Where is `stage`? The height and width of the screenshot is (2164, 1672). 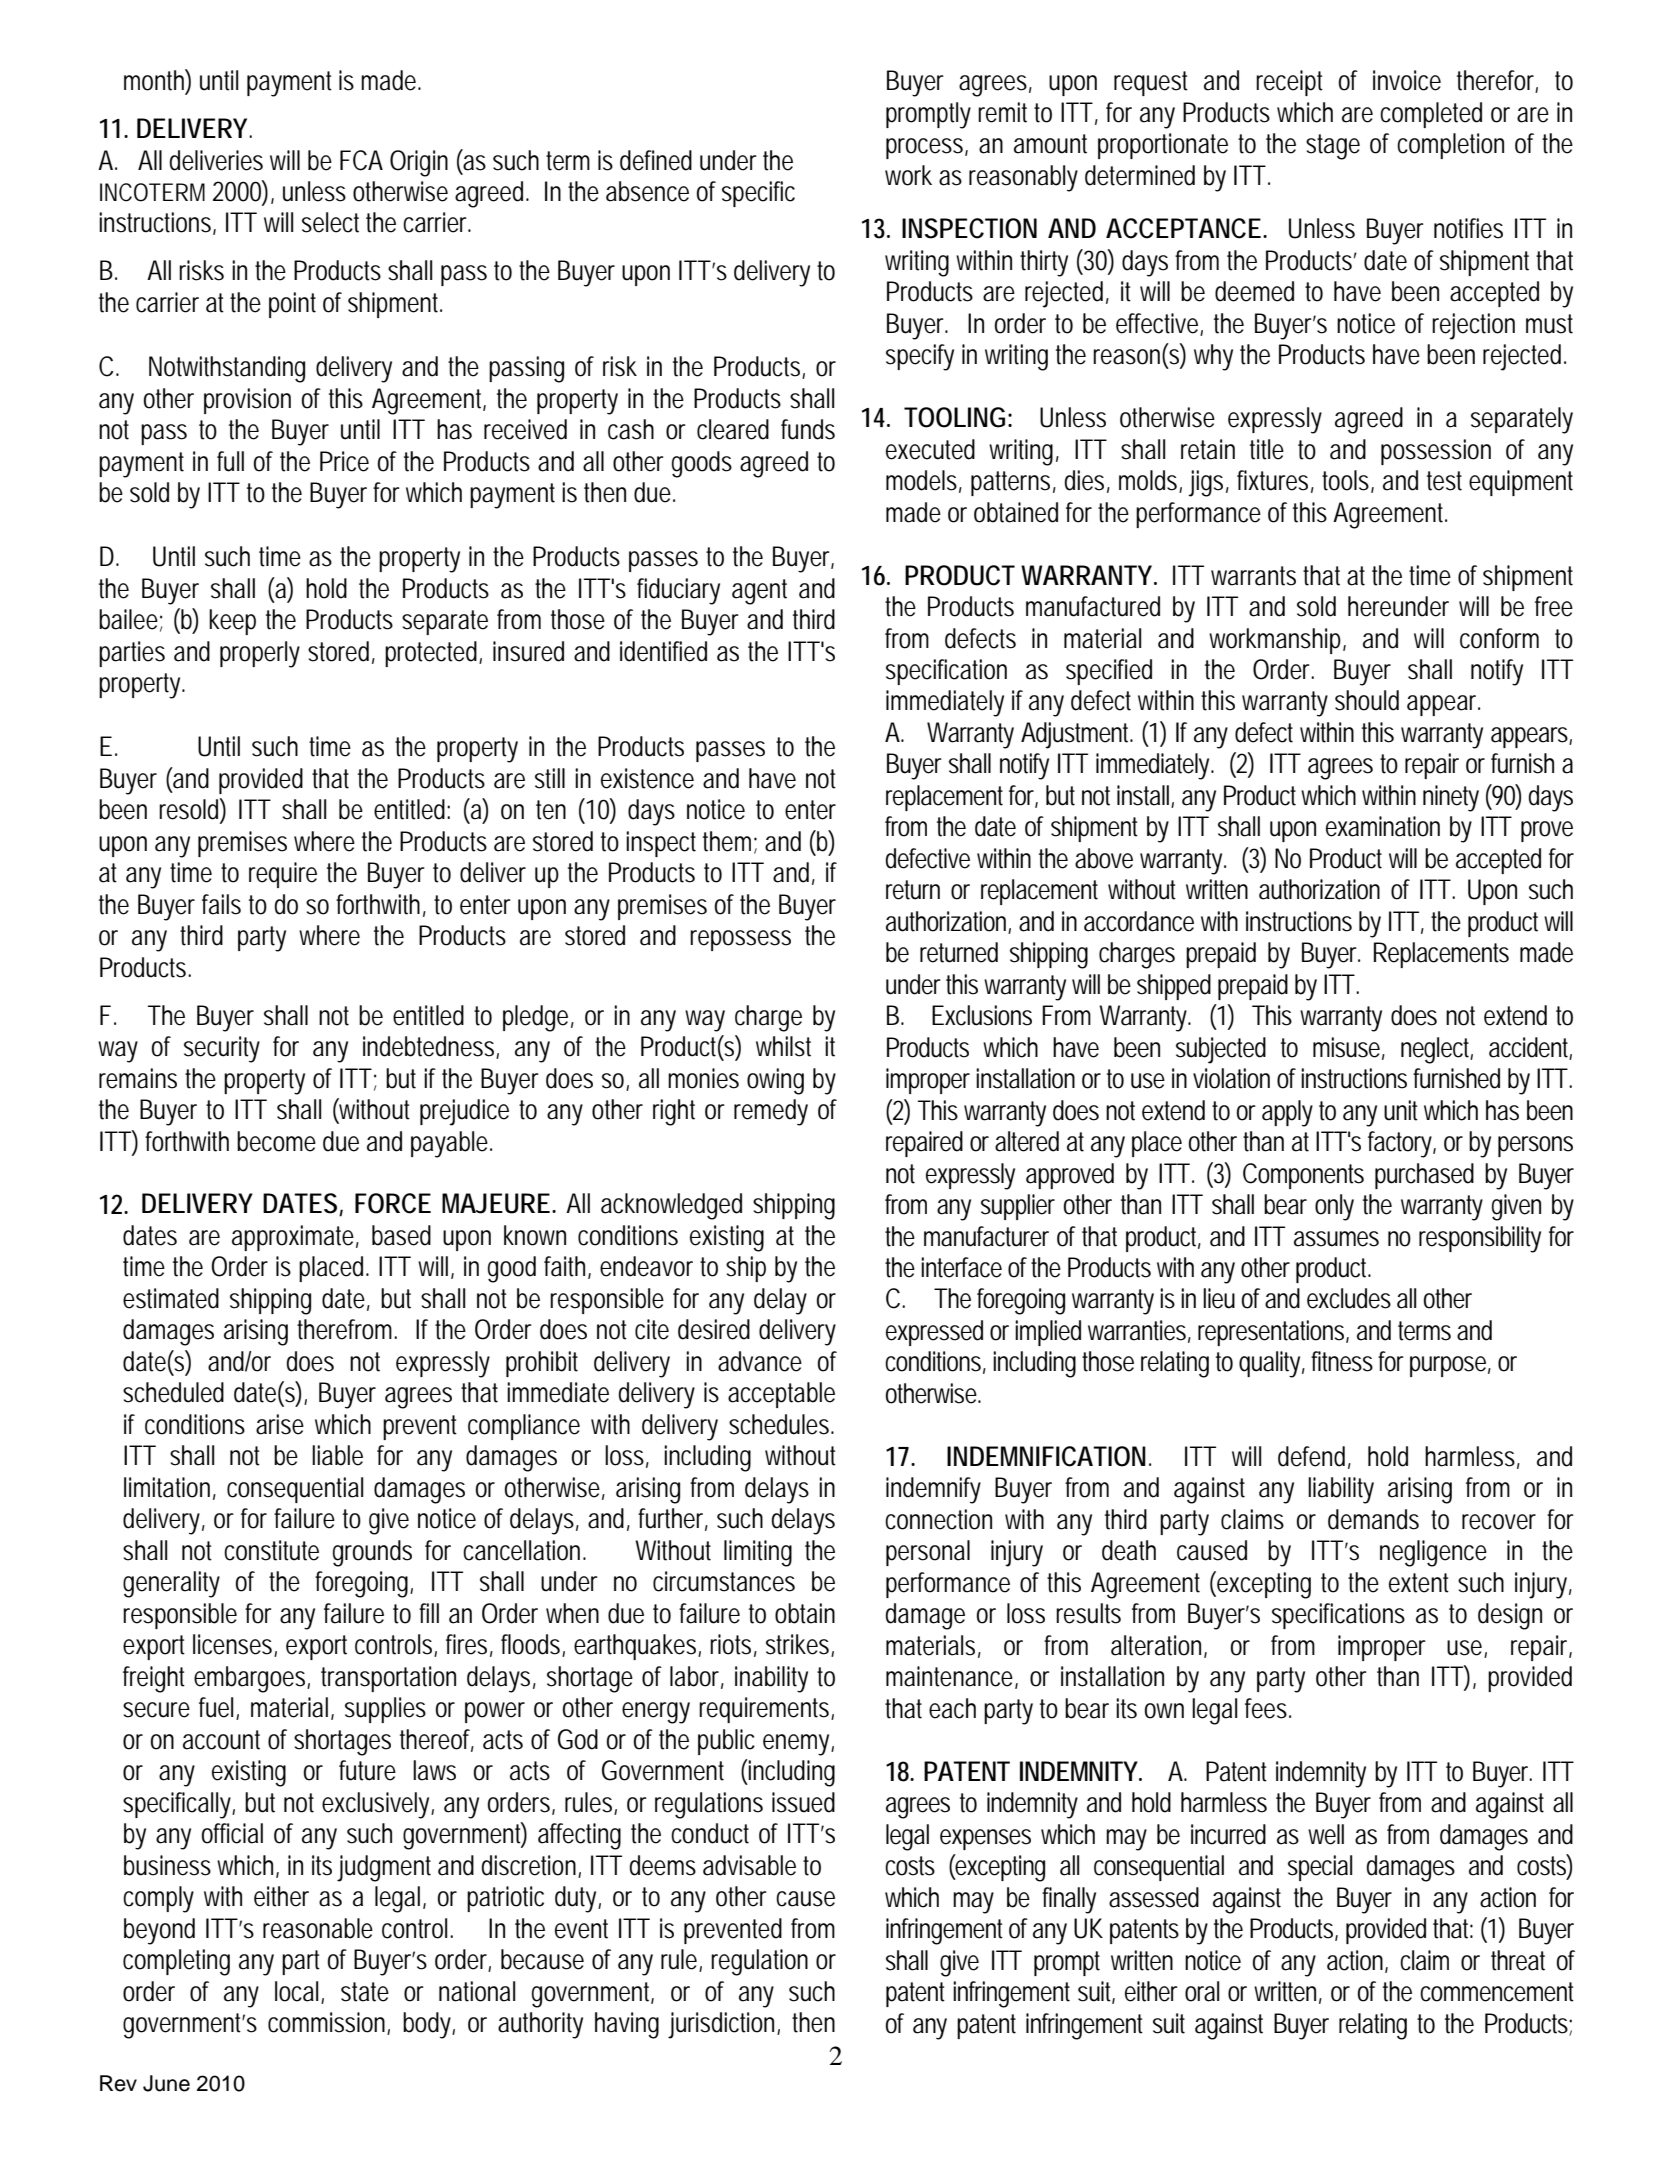
stage is located at coordinates (1333, 147).
